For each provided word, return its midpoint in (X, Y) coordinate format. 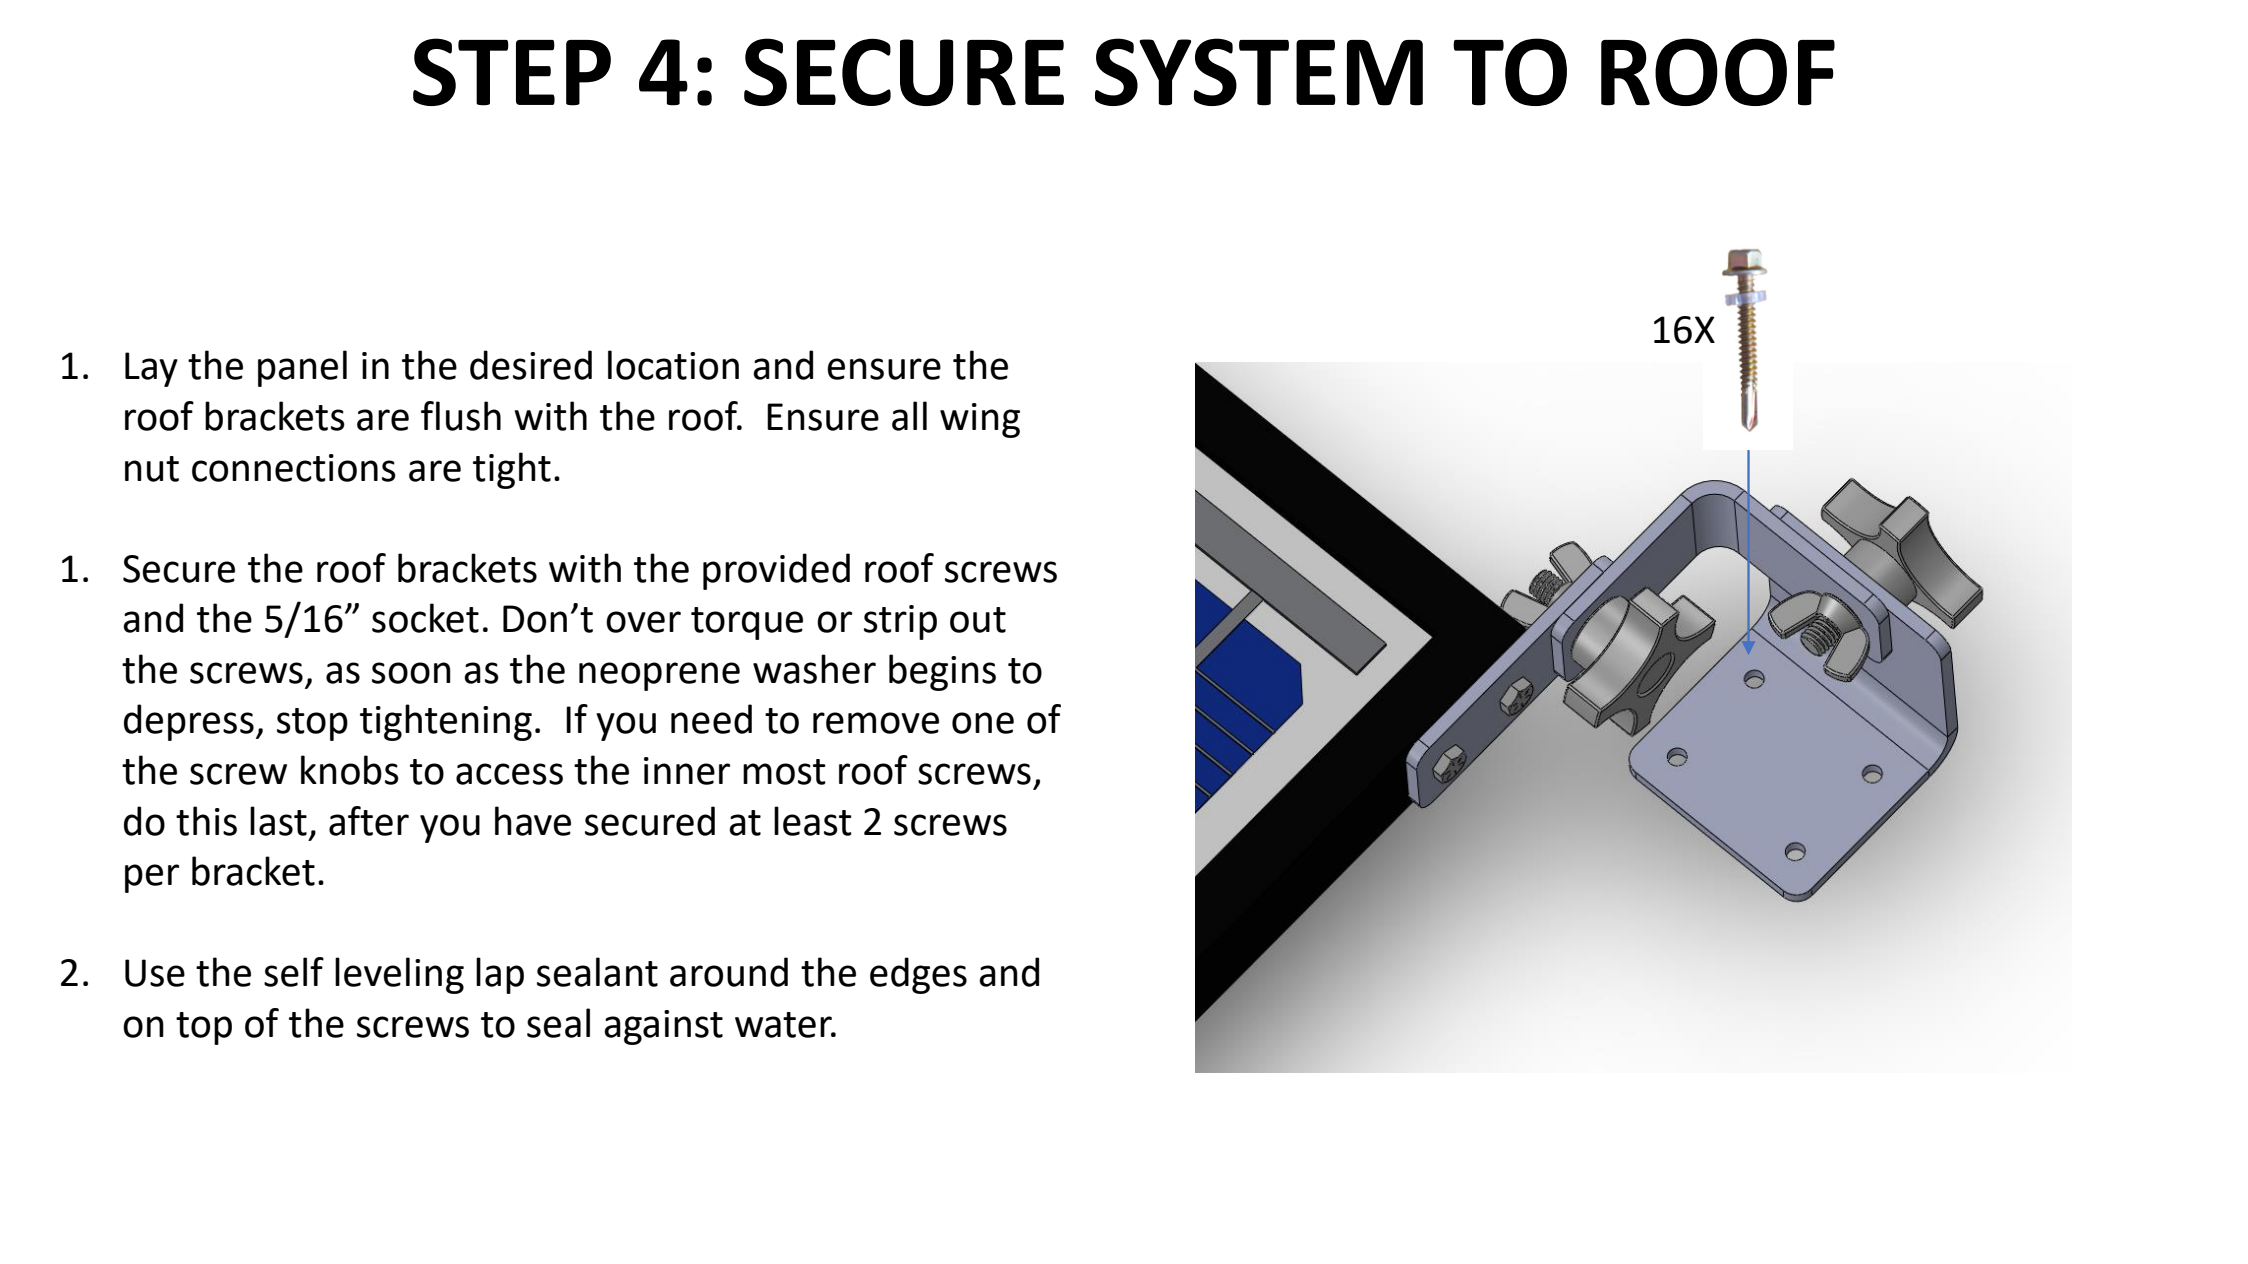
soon (411, 673)
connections (294, 468)
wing (980, 420)
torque (747, 623)
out (978, 620)
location (673, 365)
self (294, 972)
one (983, 723)
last (278, 821)
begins (942, 672)
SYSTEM (1259, 72)
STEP (512, 72)
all (909, 416)
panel (302, 368)
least (813, 821)
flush (461, 416)
